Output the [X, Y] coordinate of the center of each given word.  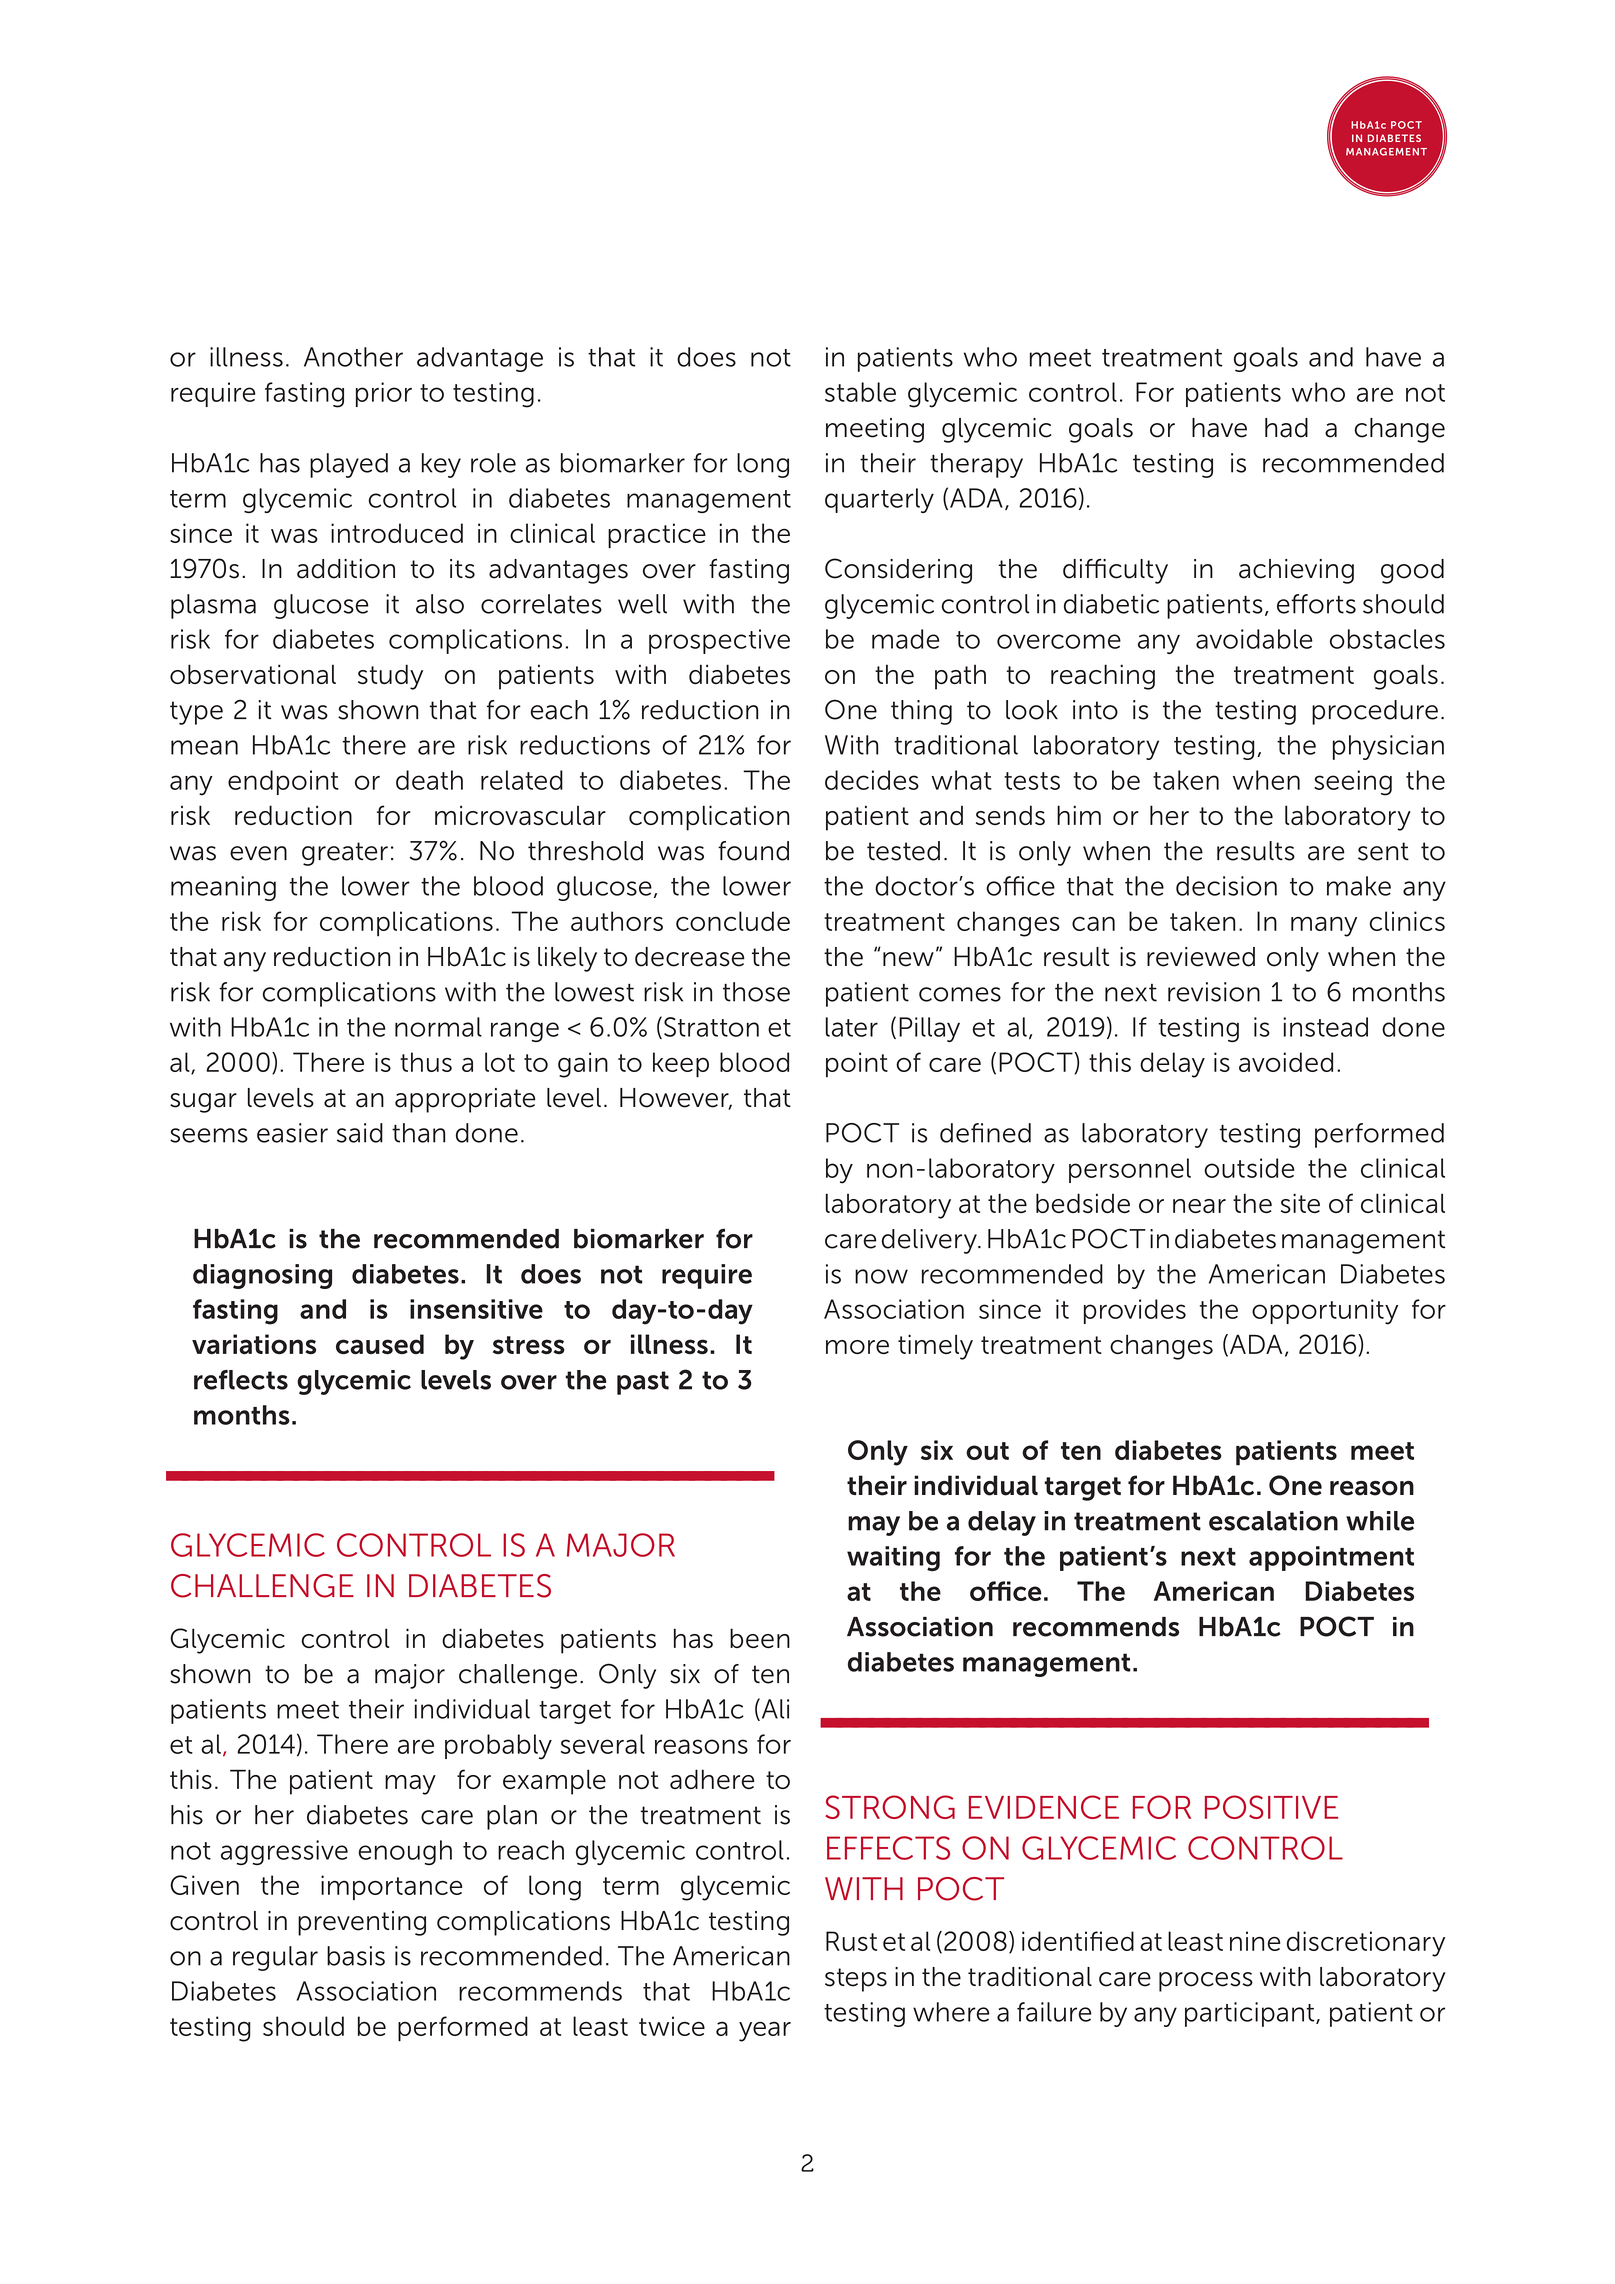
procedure [1375, 712]
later [852, 1027]
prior [384, 394]
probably [498, 1747]
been [760, 1638]
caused [380, 1344]
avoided [1286, 1062]
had [1286, 428]
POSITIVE [1271, 1807]
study [390, 677]
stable [860, 392]
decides [872, 780]
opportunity [1325, 1312]
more [857, 1347]
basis [356, 1956]
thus [426, 1062]
